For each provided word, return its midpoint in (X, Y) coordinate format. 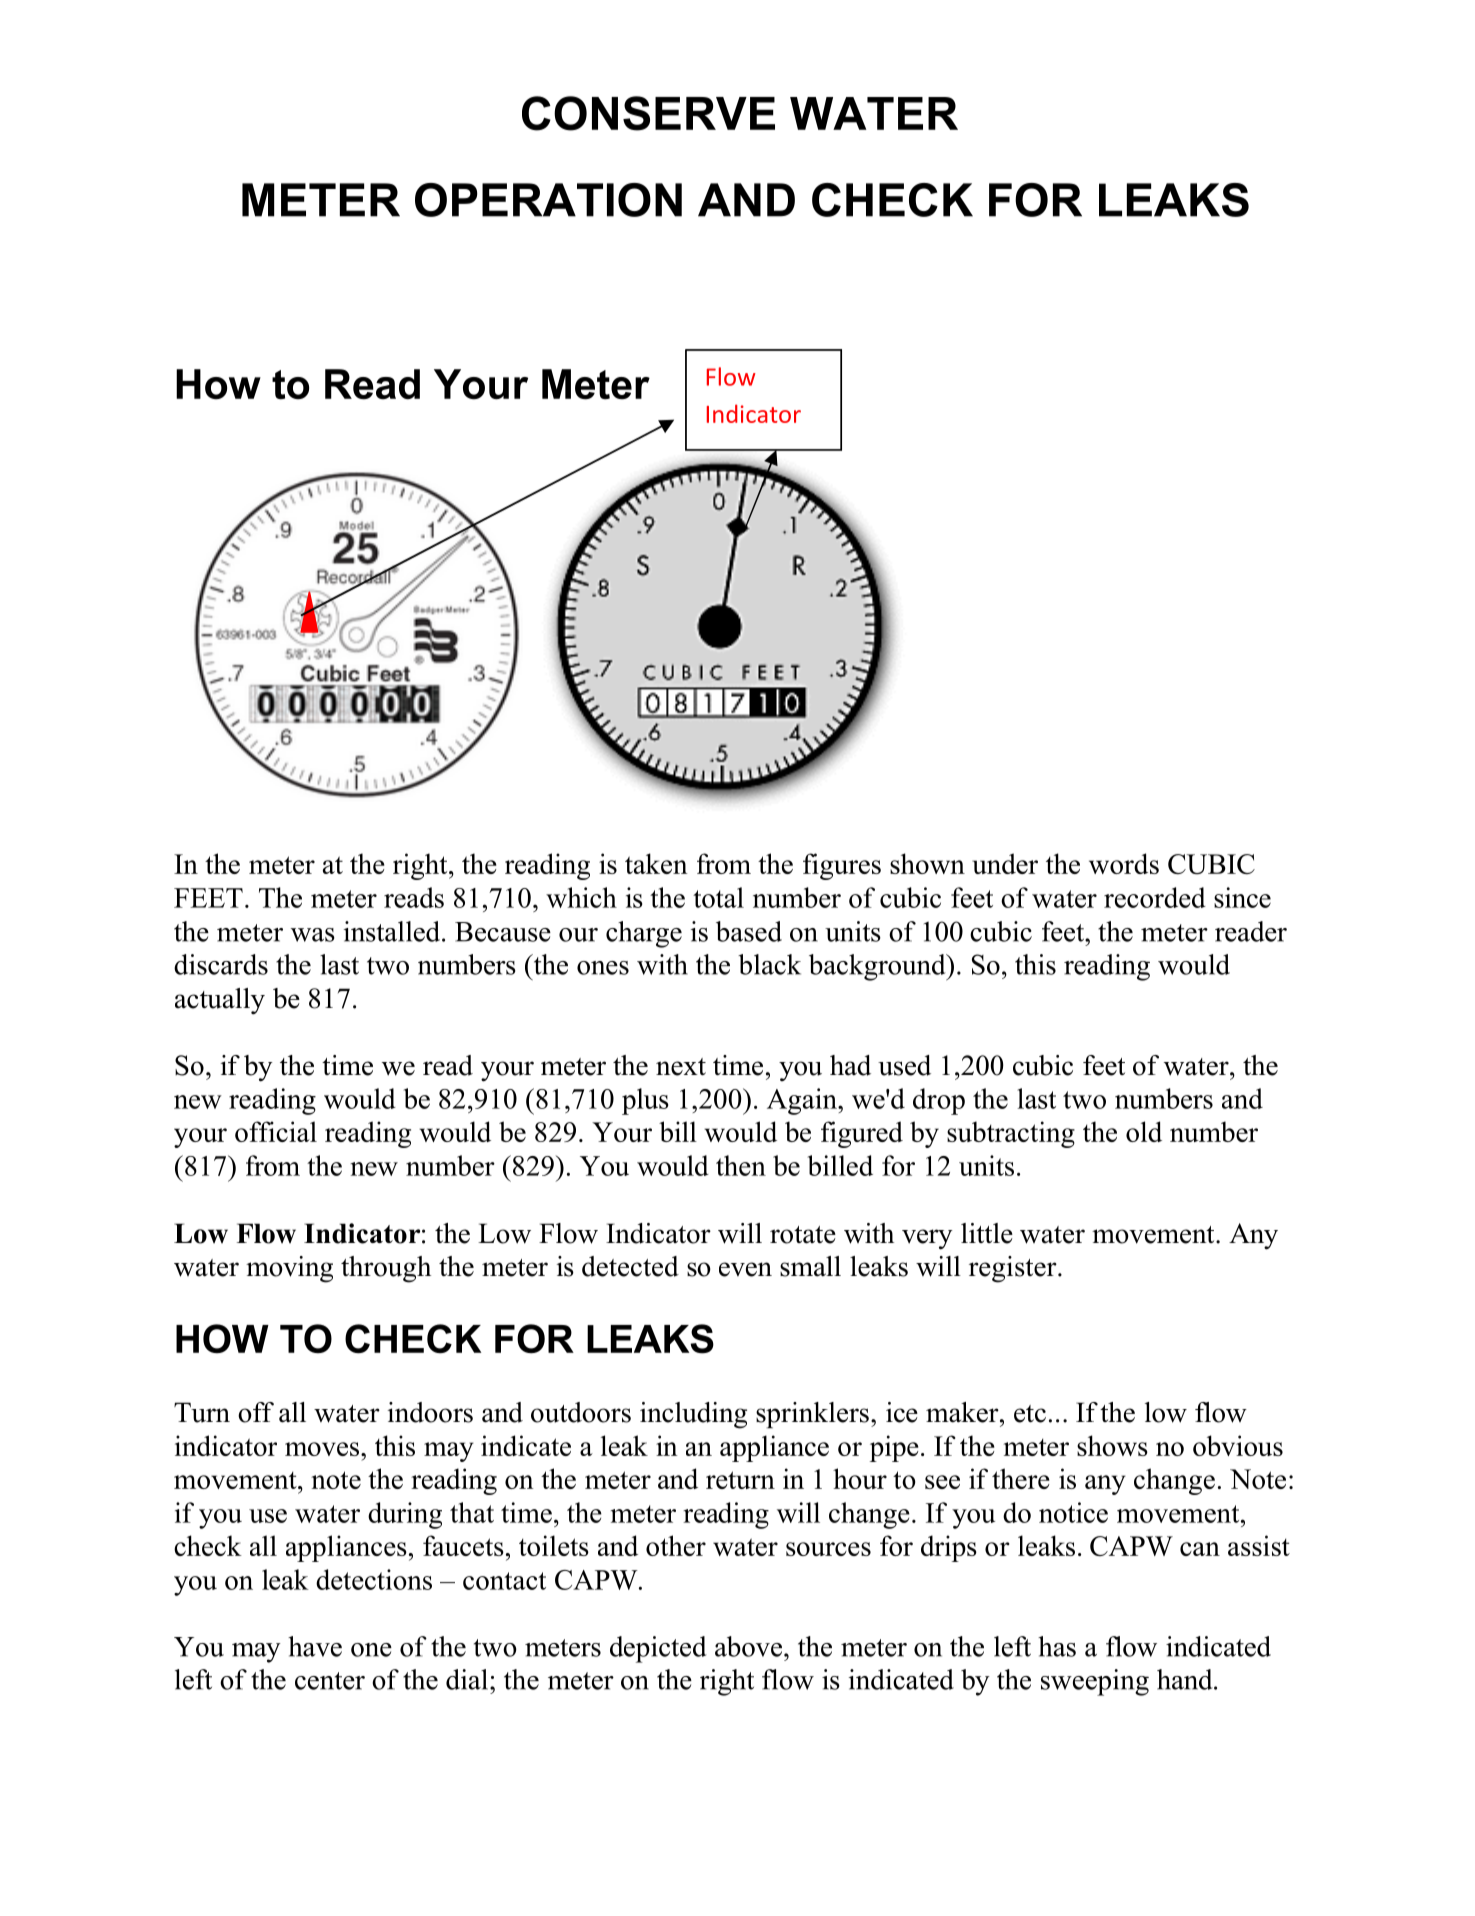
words (1124, 863)
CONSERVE (648, 113)
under (1005, 863)
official (276, 1131)
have (315, 1646)
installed (393, 931)
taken (656, 863)
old (1144, 1131)
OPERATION (548, 200)
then (741, 1165)
